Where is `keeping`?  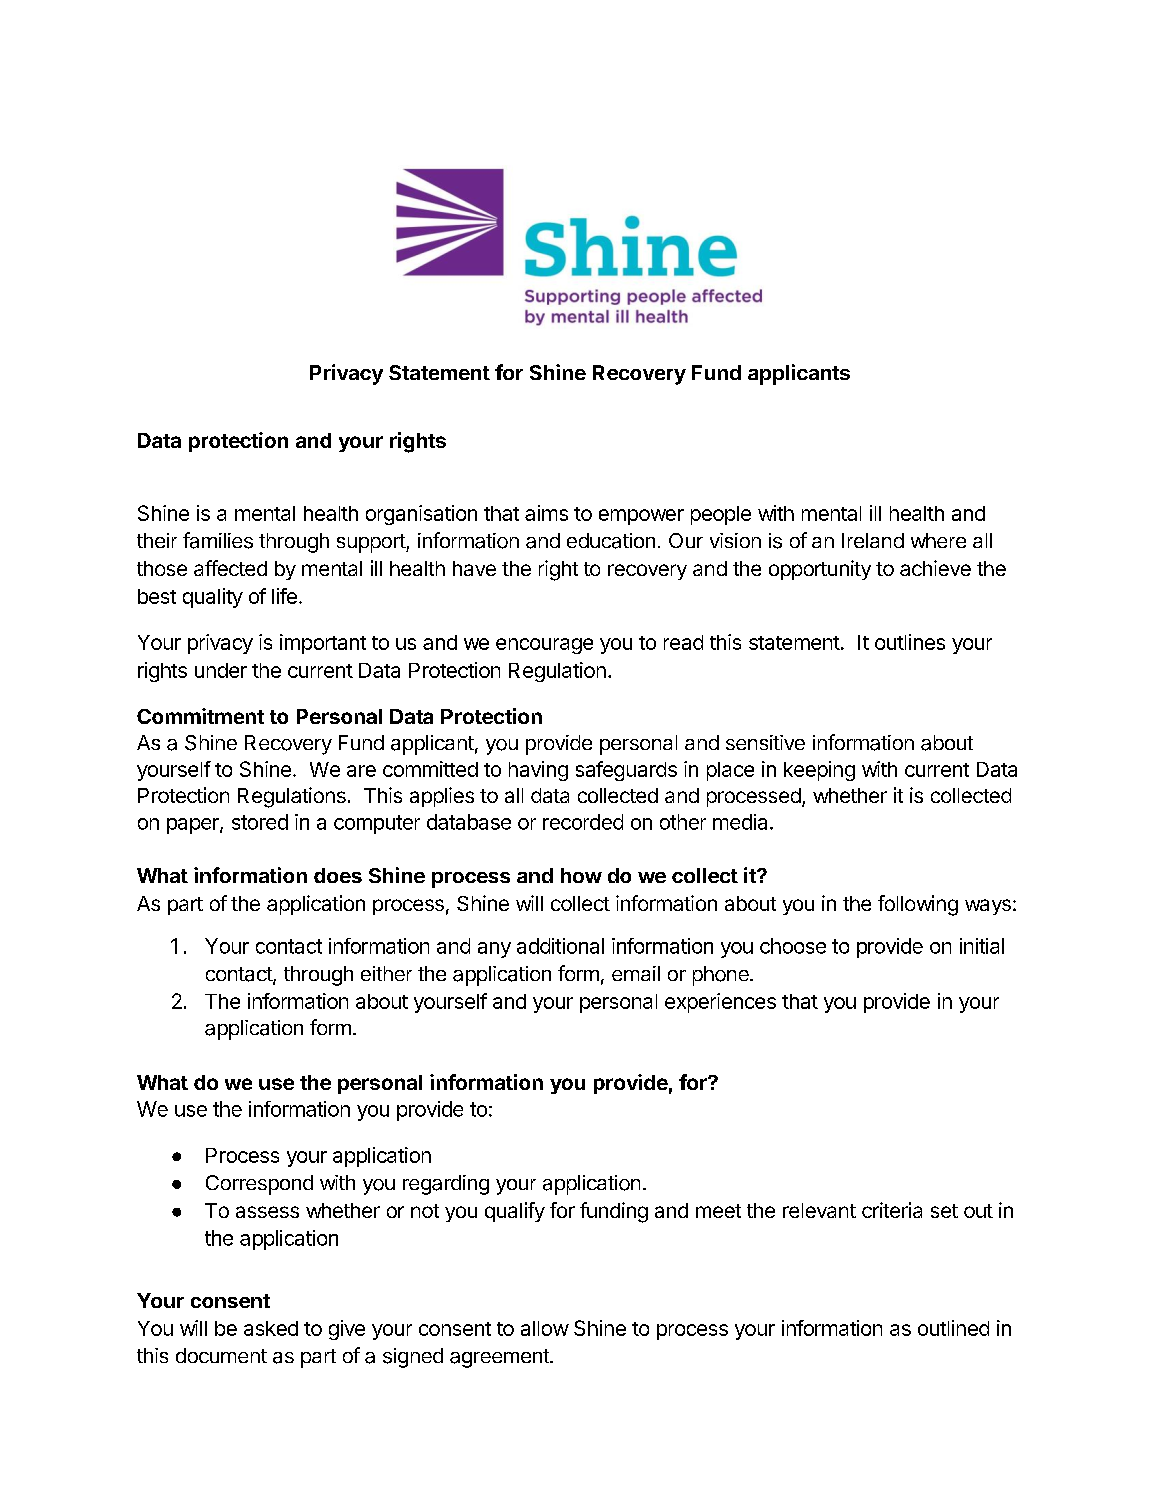
keeping is located at coordinates (819, 771).
